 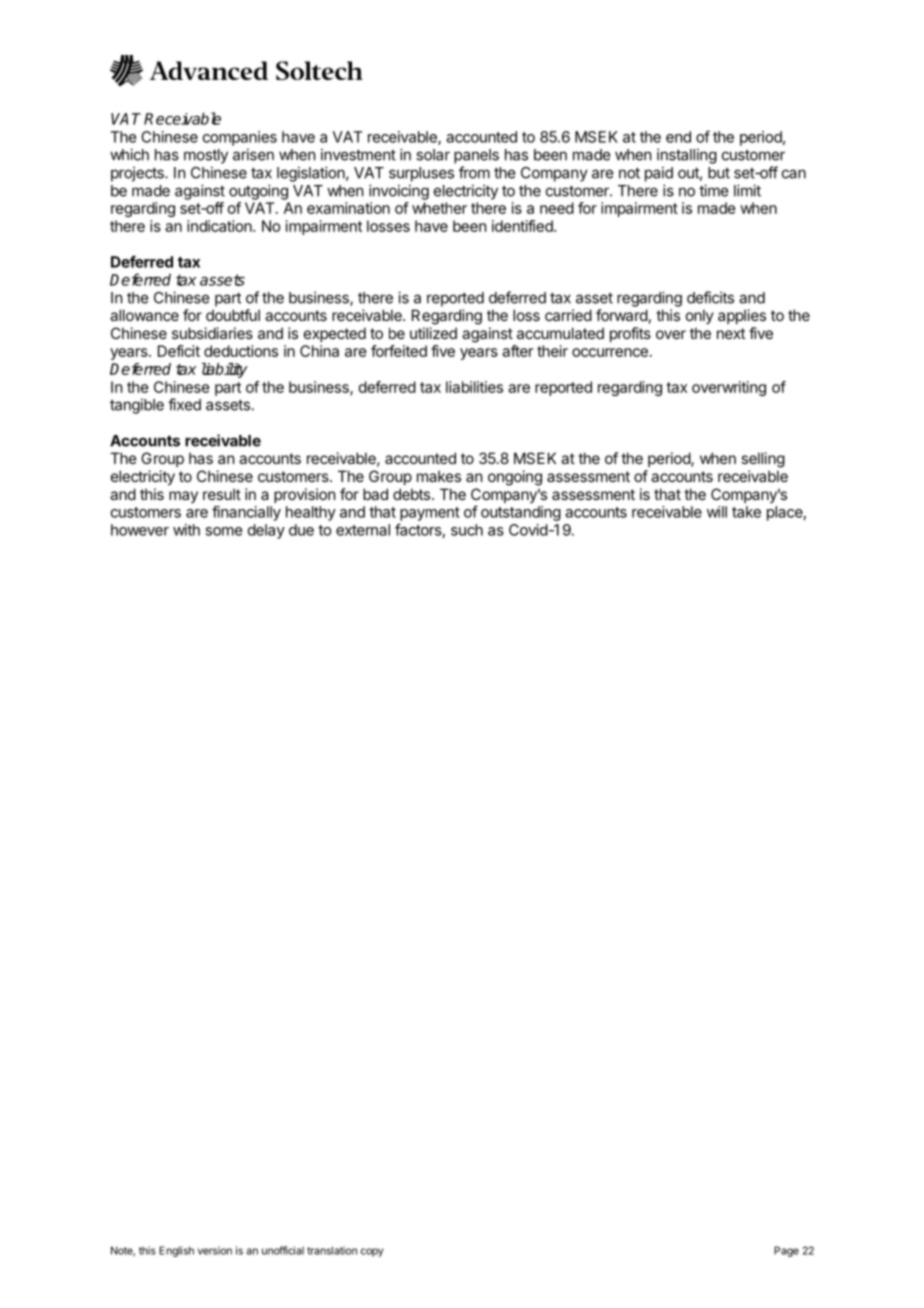 What do you see at coordinates (186, 530) in the page?
I see `with` at bounding box center [186, 530].
